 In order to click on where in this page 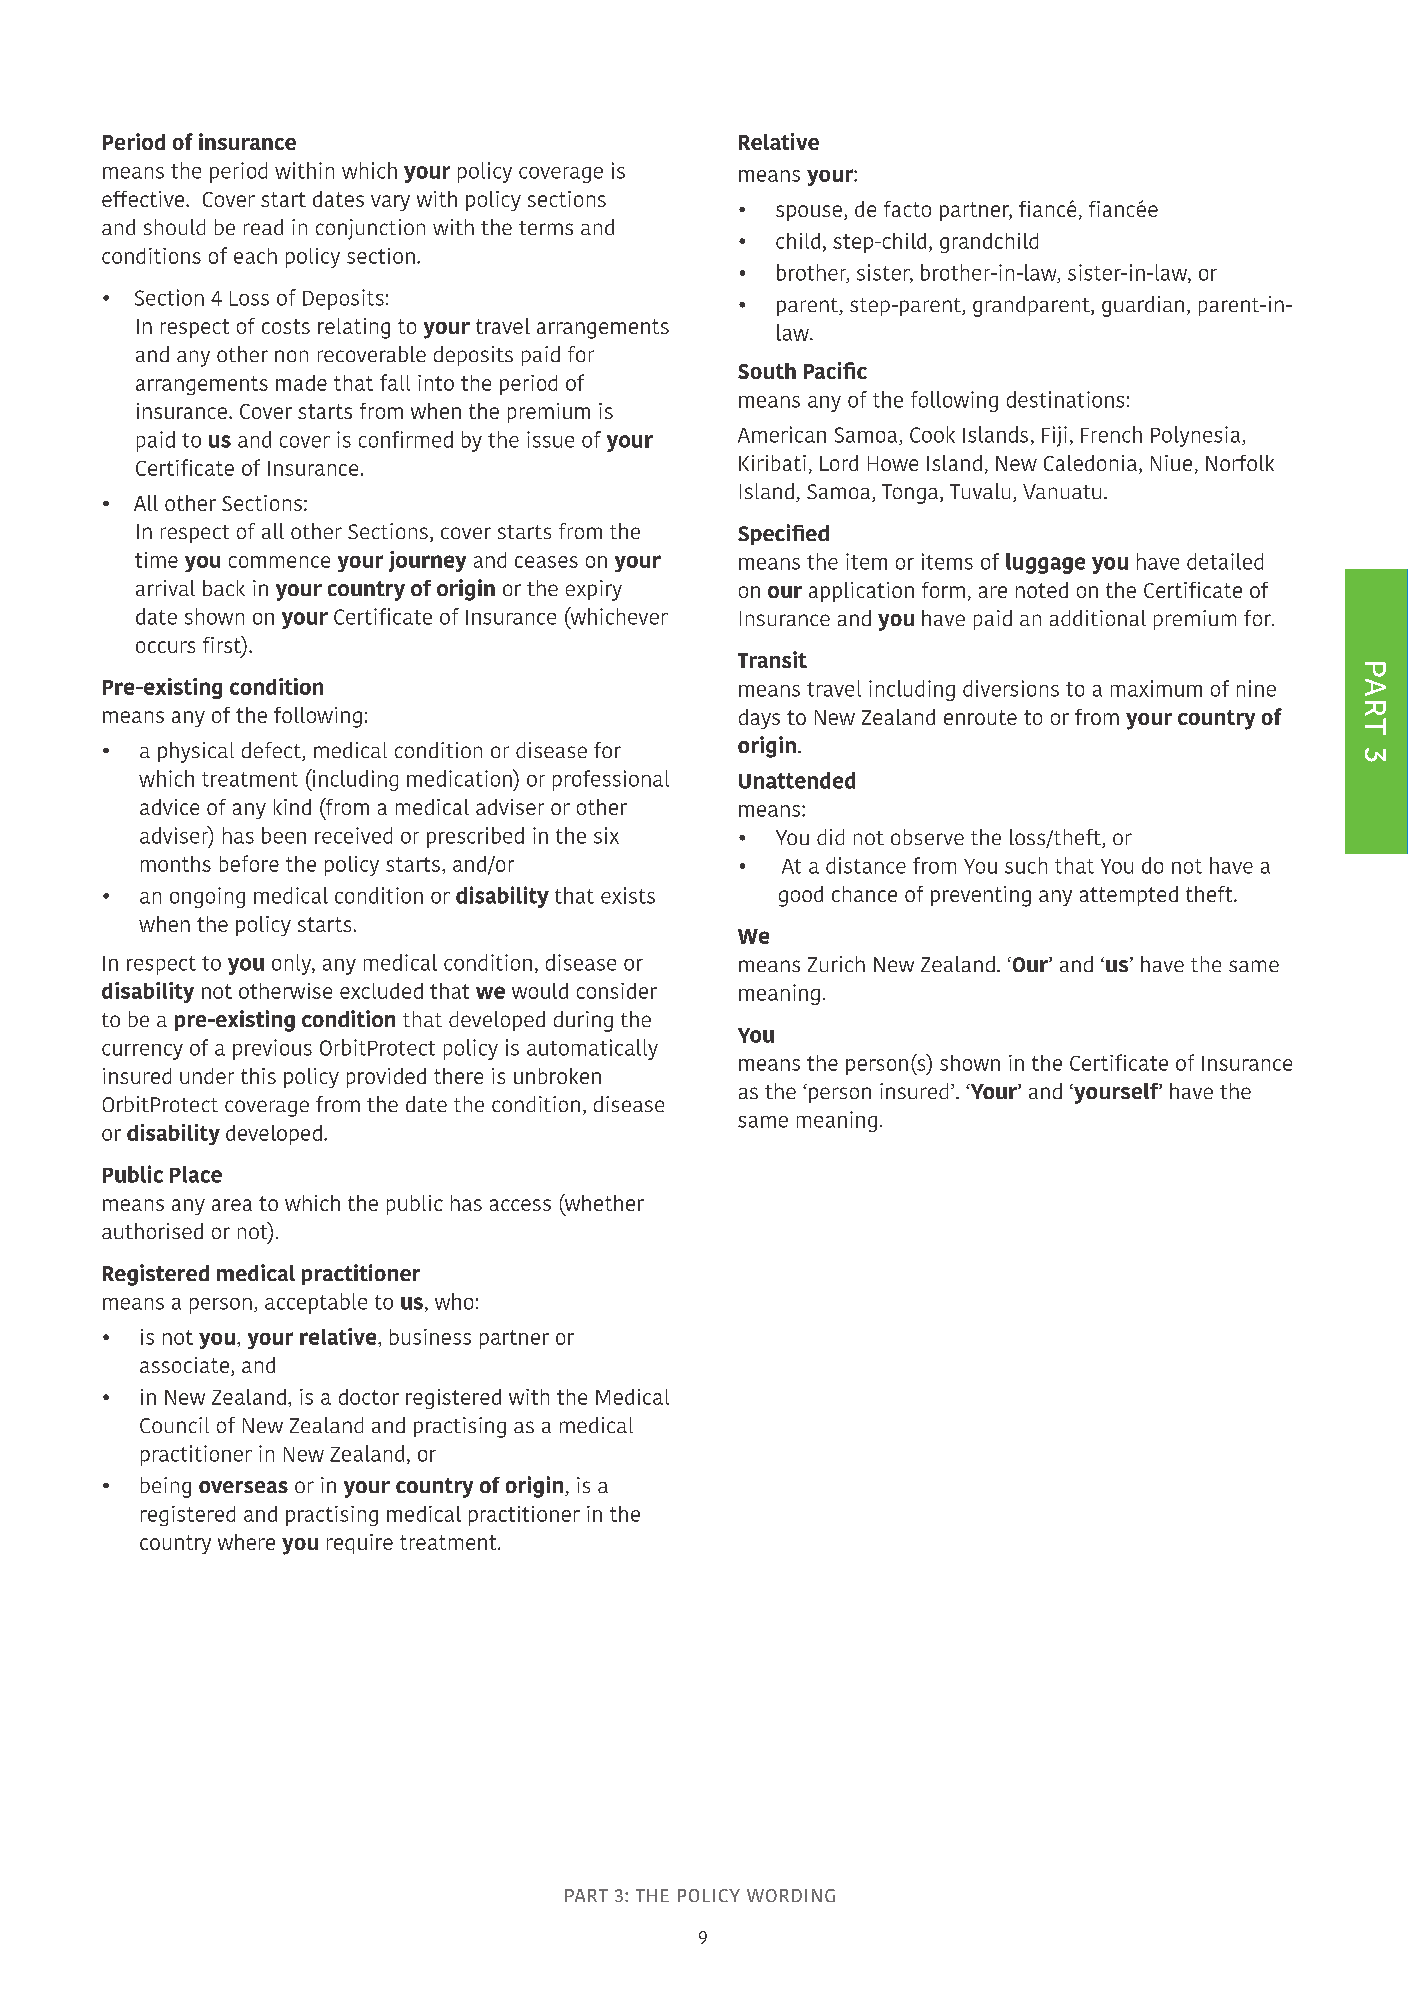, I will do `click(246, 1542)`.
